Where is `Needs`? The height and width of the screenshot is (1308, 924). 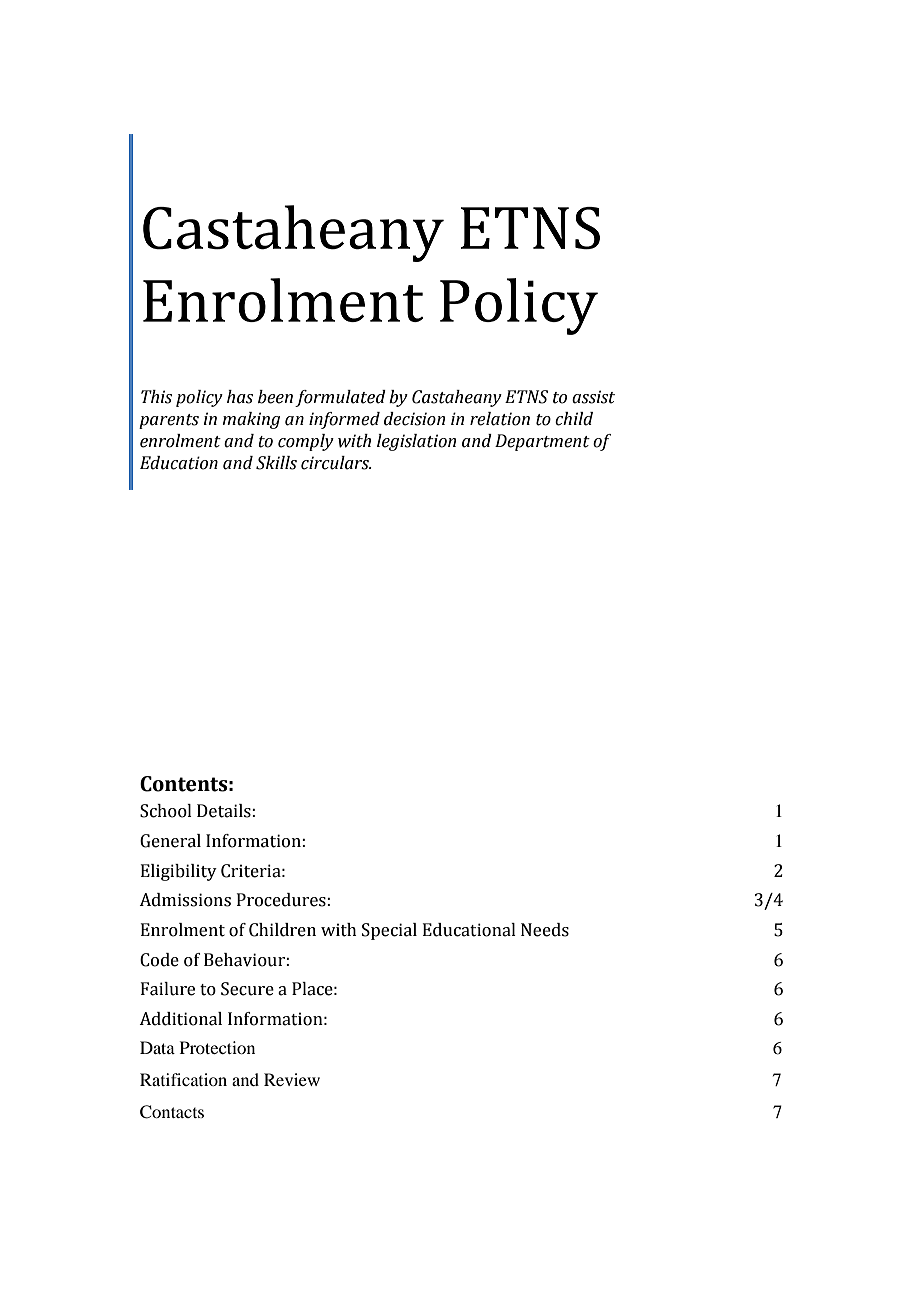
Needs is located at coordinates (545, 930).
